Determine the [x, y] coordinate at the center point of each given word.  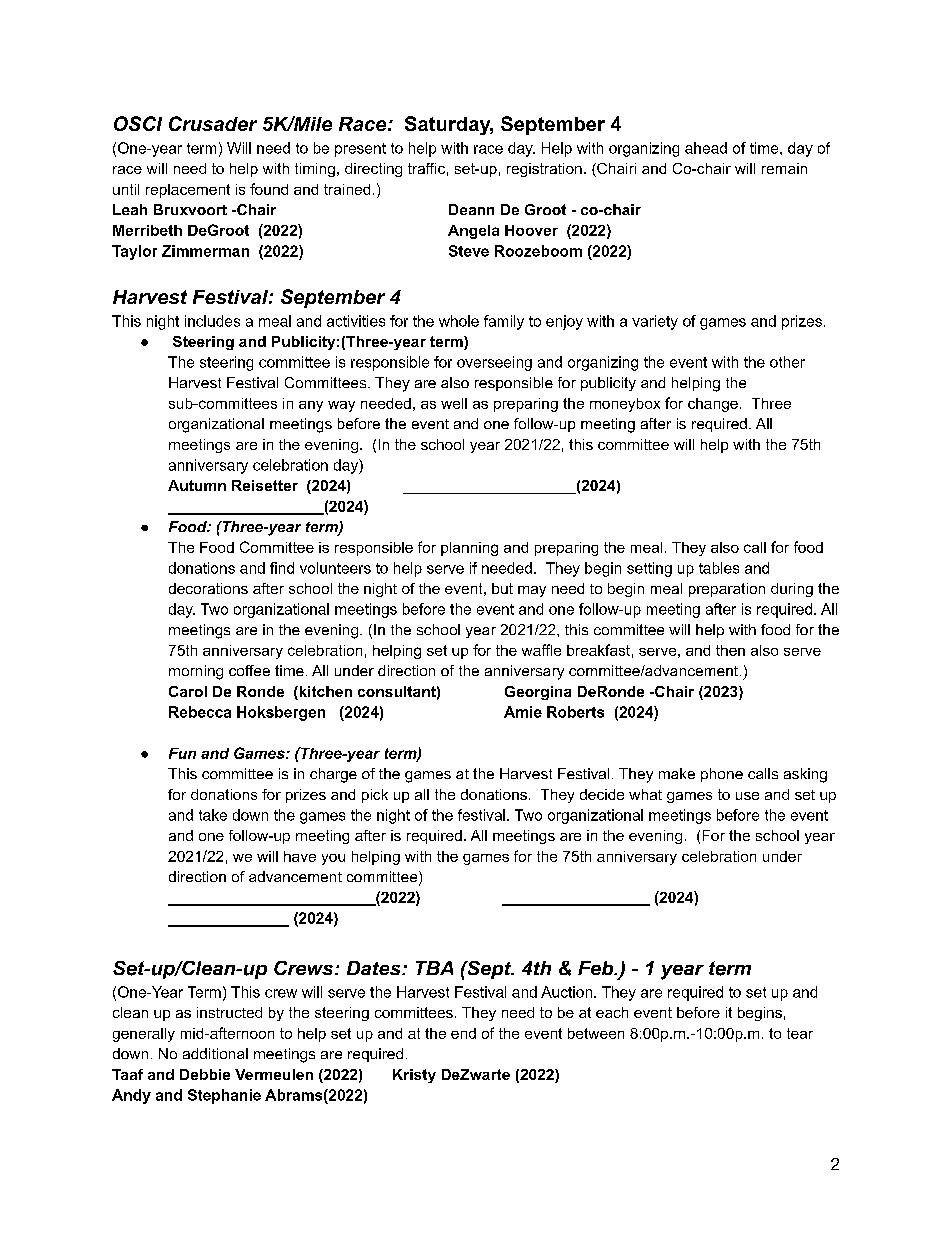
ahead [706, 148]
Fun [182, 753]
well [454, 403]
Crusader [213, 123]
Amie [523, 712]
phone [722, 775]
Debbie [205, 1074]
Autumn [197, 485]
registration [544, 170]
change [713, 405]
